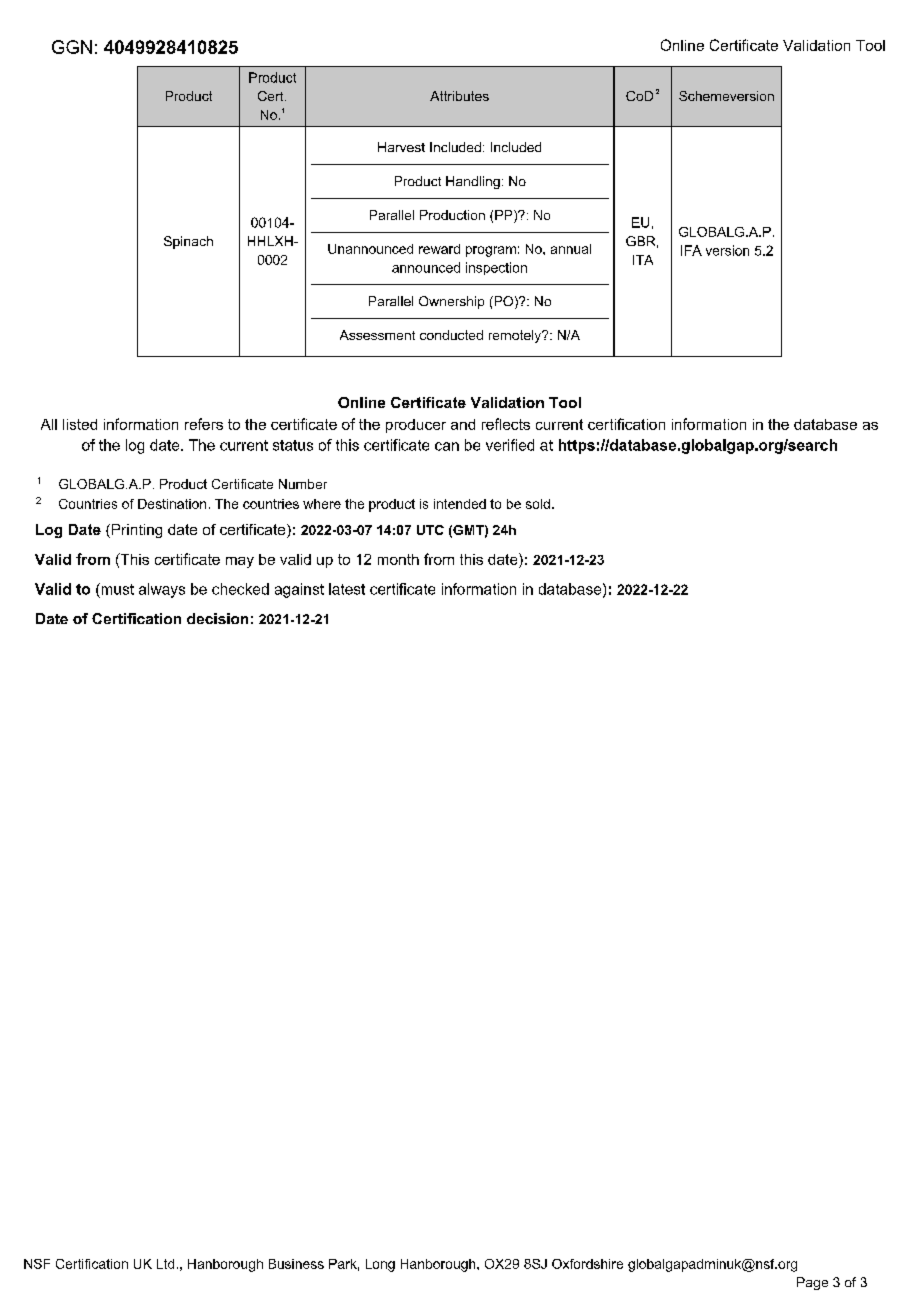  What do you see at coordinates (812, 1283) in the screenshot?
I see `Page` at bounding box center [812, 1283].
